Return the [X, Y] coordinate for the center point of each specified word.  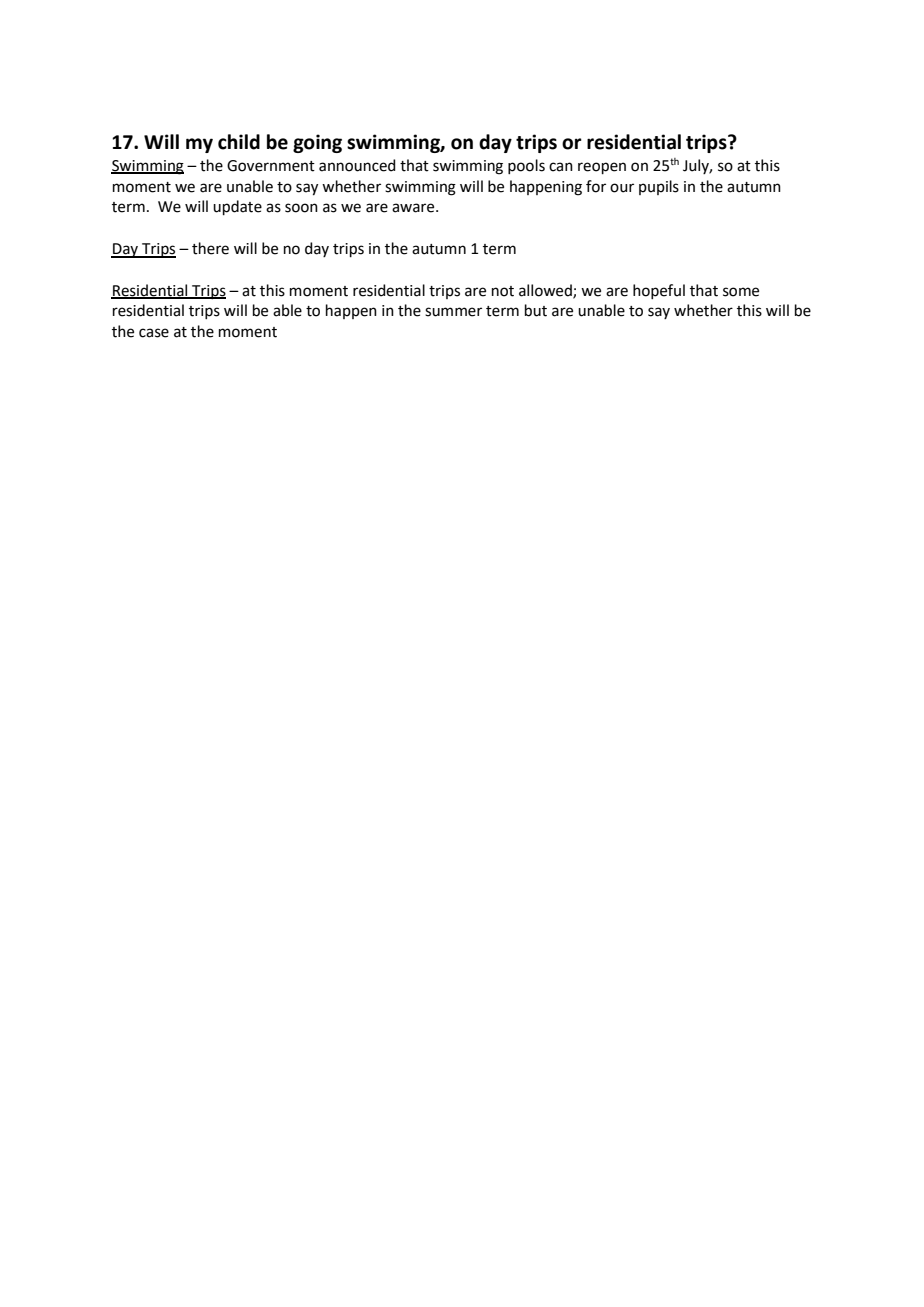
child [239, 142]
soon [301, 208]
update [237, 207]
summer [453, 312]
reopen [602, 168]
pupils [659, 187]
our [622, 188]
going [317, 143]
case [154, 333]
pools [526, 166]
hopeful [659, 291]
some [741, 292]
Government [271, 166]
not [503, 291]
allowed [546, 291]
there [210, 248]
